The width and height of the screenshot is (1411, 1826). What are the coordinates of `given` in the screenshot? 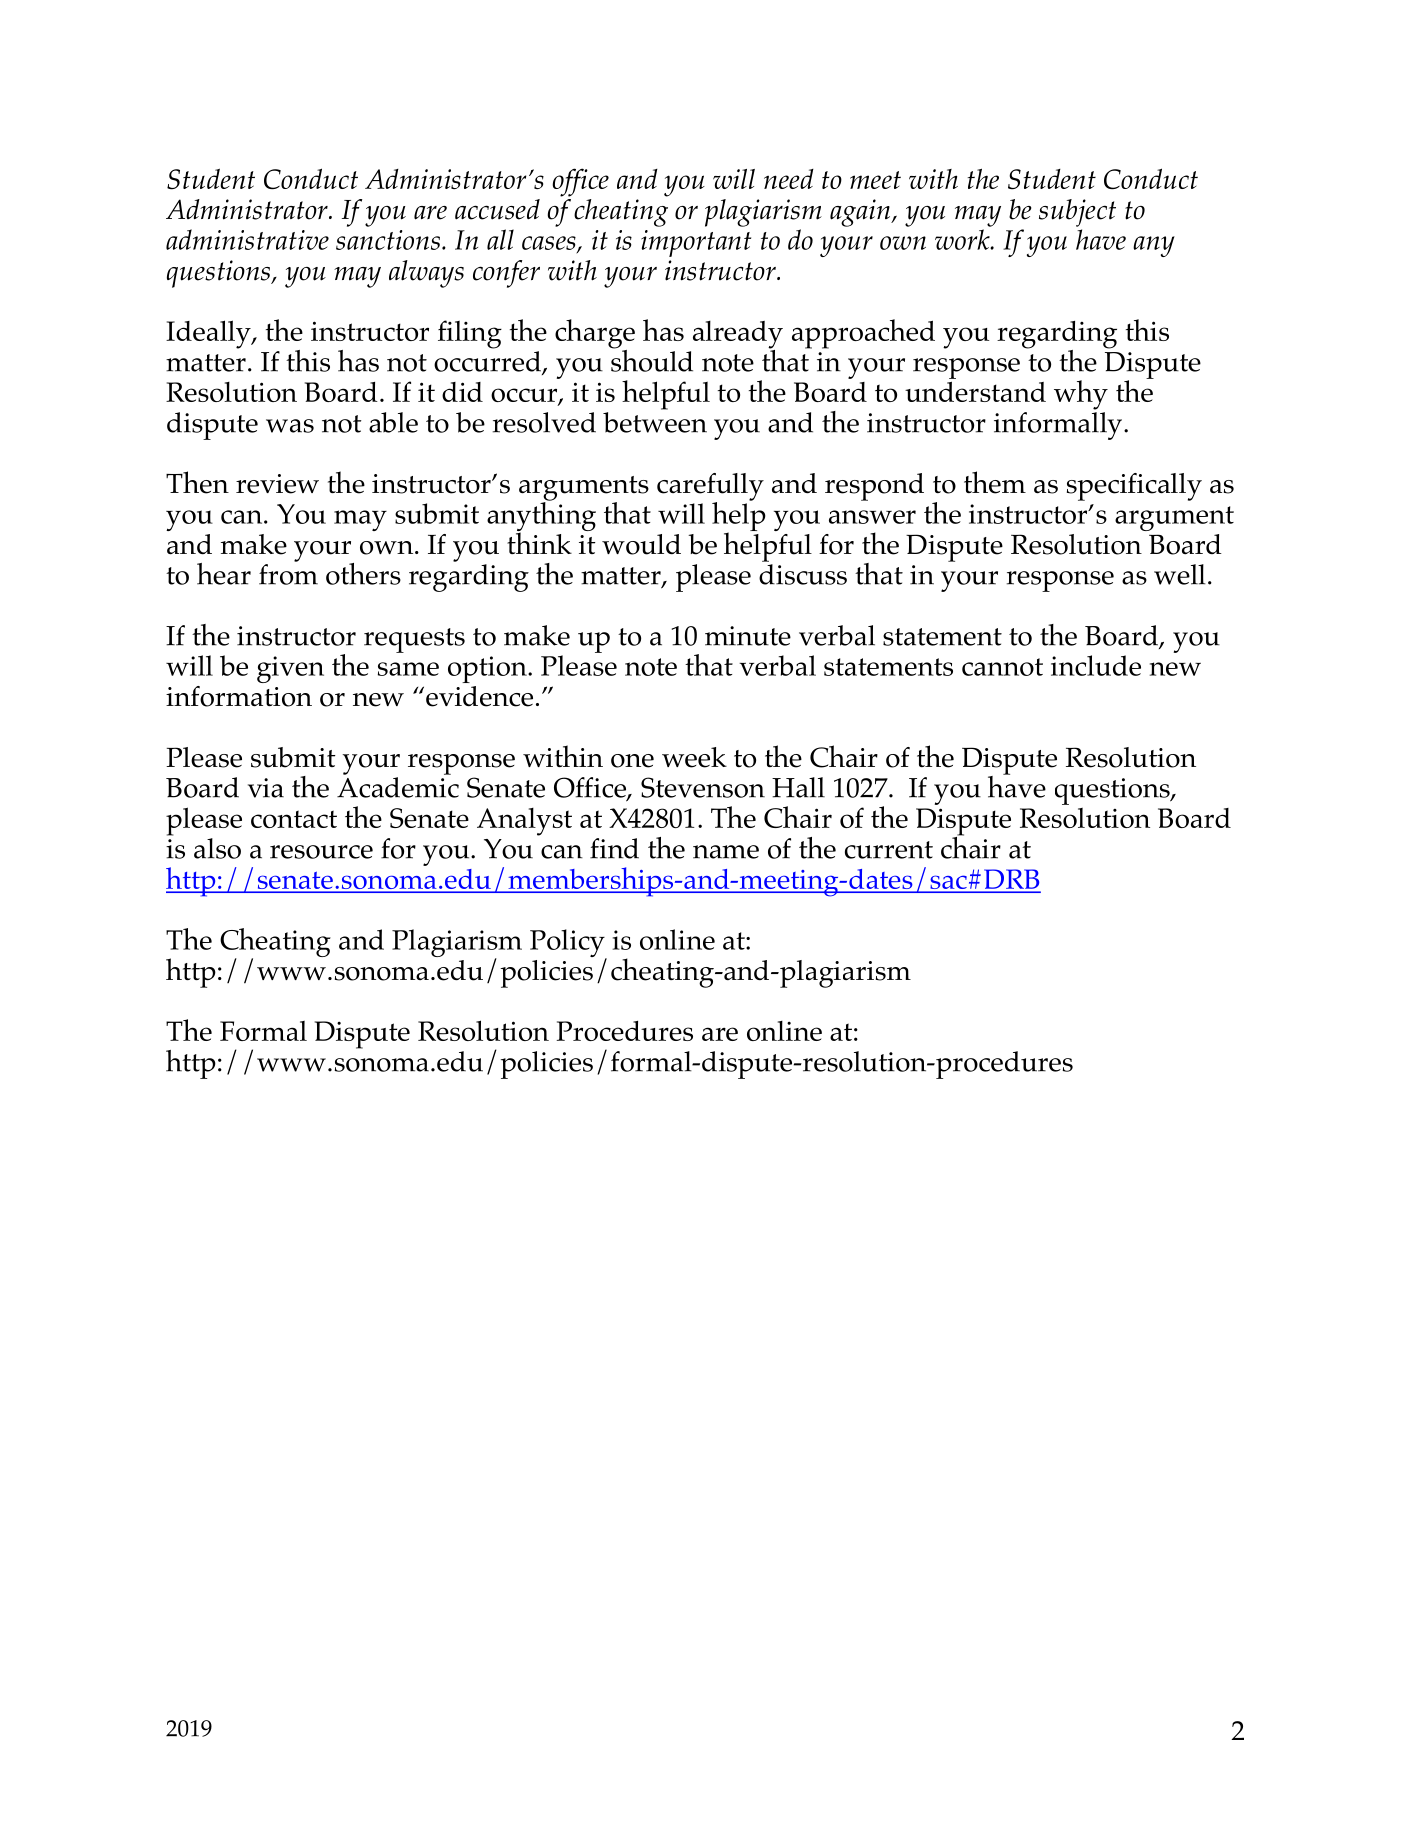 It's located at (290, 669).
